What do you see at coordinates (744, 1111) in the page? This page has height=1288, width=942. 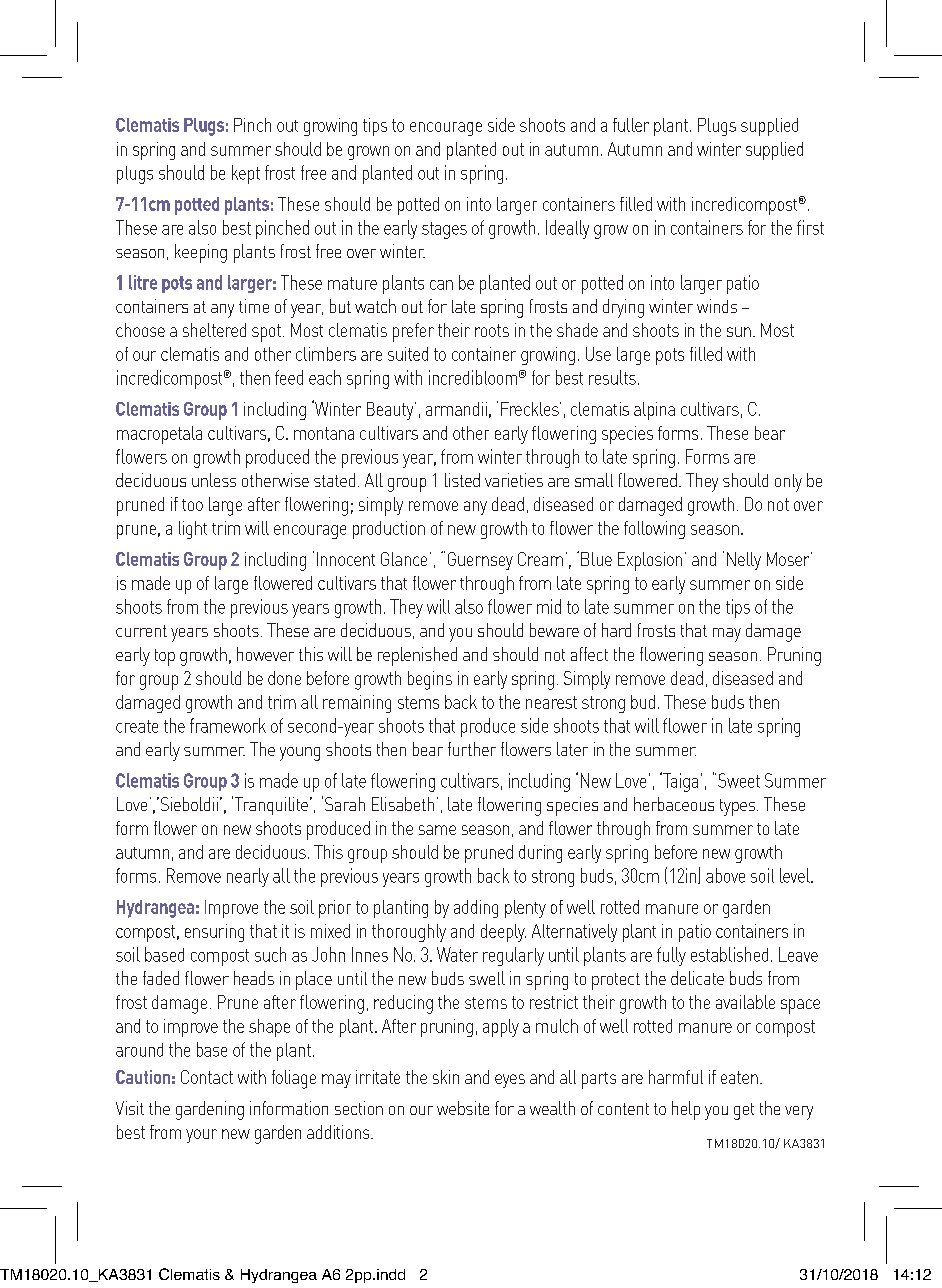 I see `get` at bounding box center [744, 1111].
